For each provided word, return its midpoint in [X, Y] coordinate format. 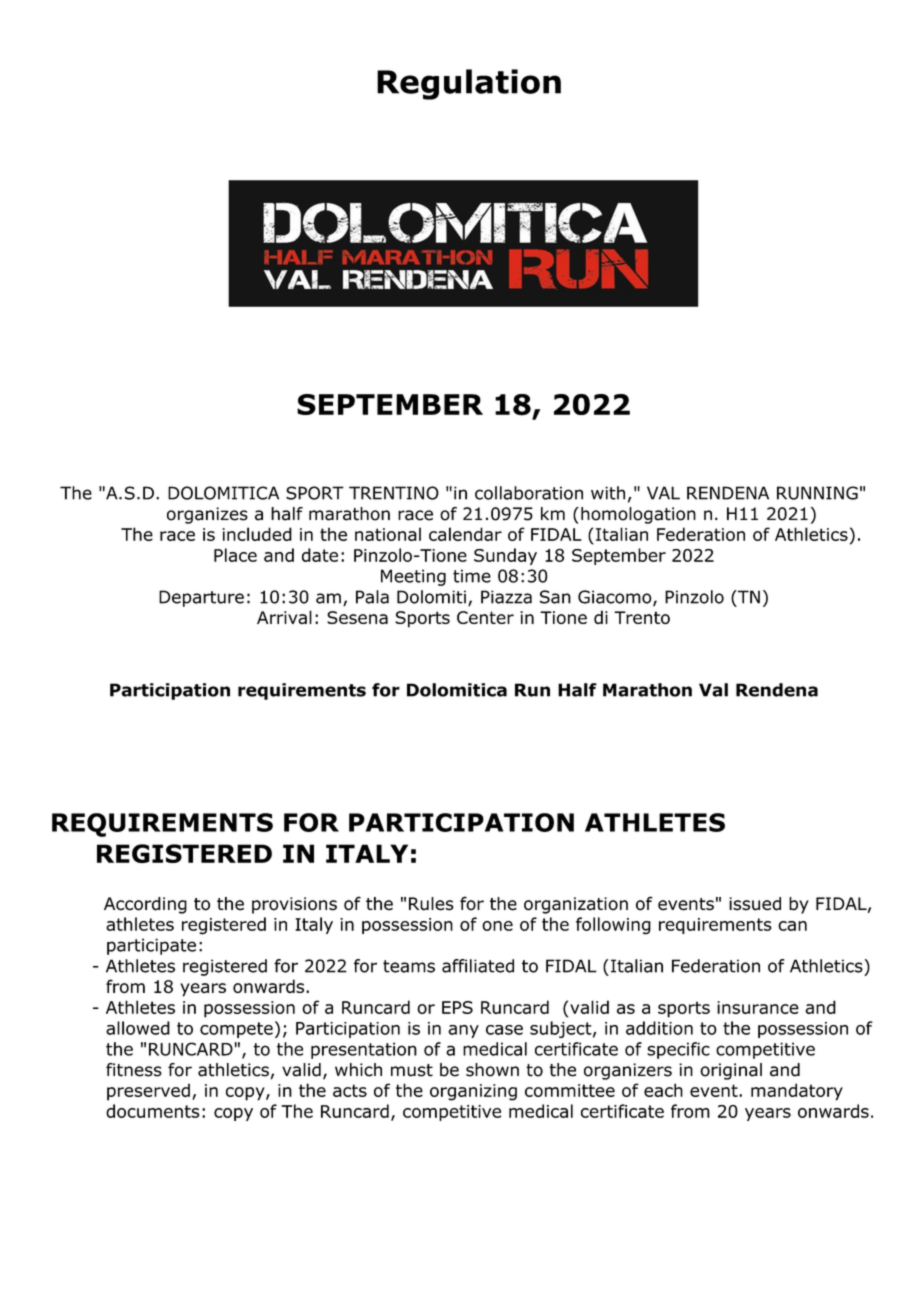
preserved [148, 1092]
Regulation [469, 84]
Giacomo [616, 598]
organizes [207, 515]
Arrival [284, 617]
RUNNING [817, 493]
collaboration [529, 493]
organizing [473, 1092]
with [608, 493]
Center [485, 617]
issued [755, 904]
